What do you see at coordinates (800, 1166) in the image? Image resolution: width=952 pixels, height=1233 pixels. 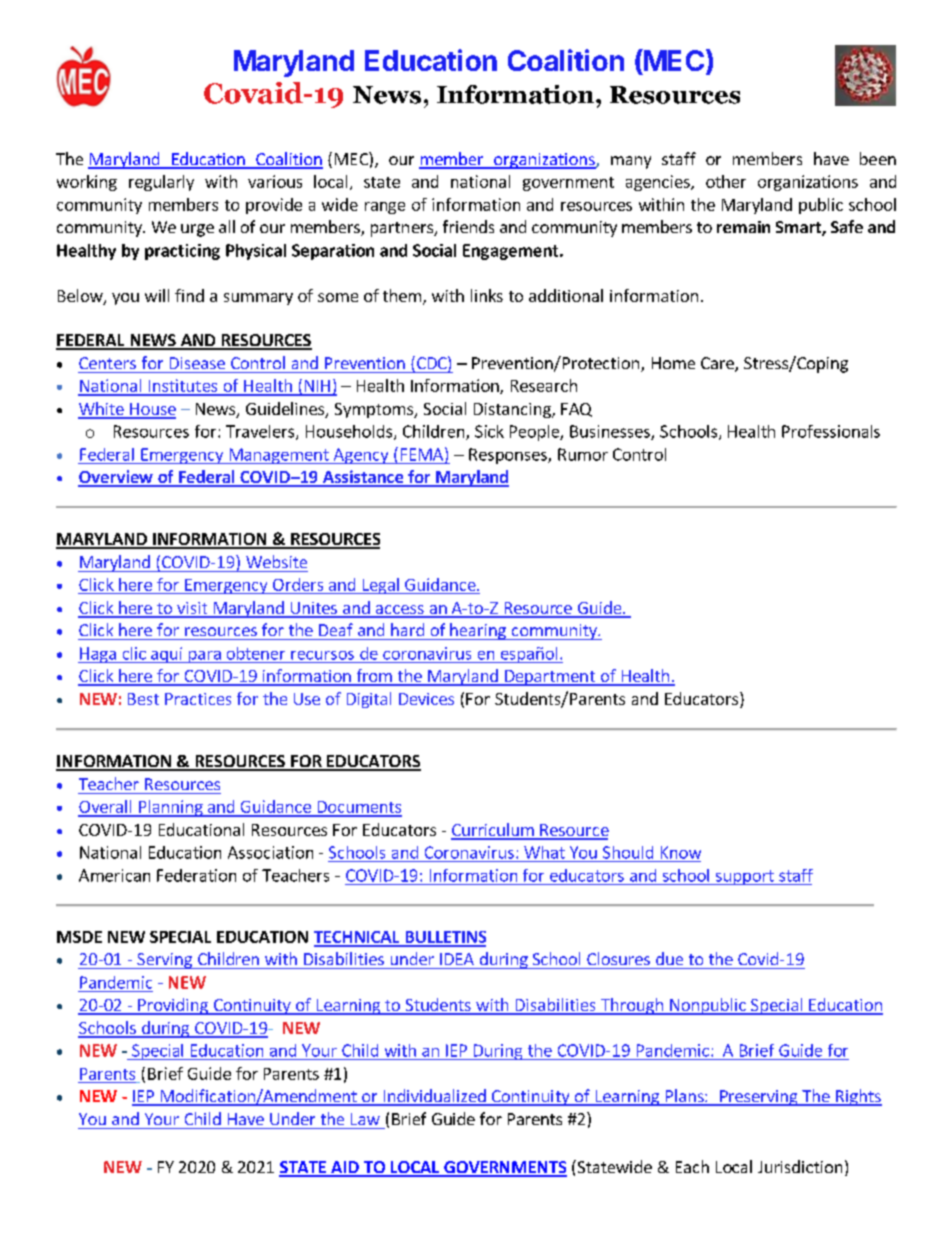 I see `Jurisdiction` at bounding box center [800, 1166].
